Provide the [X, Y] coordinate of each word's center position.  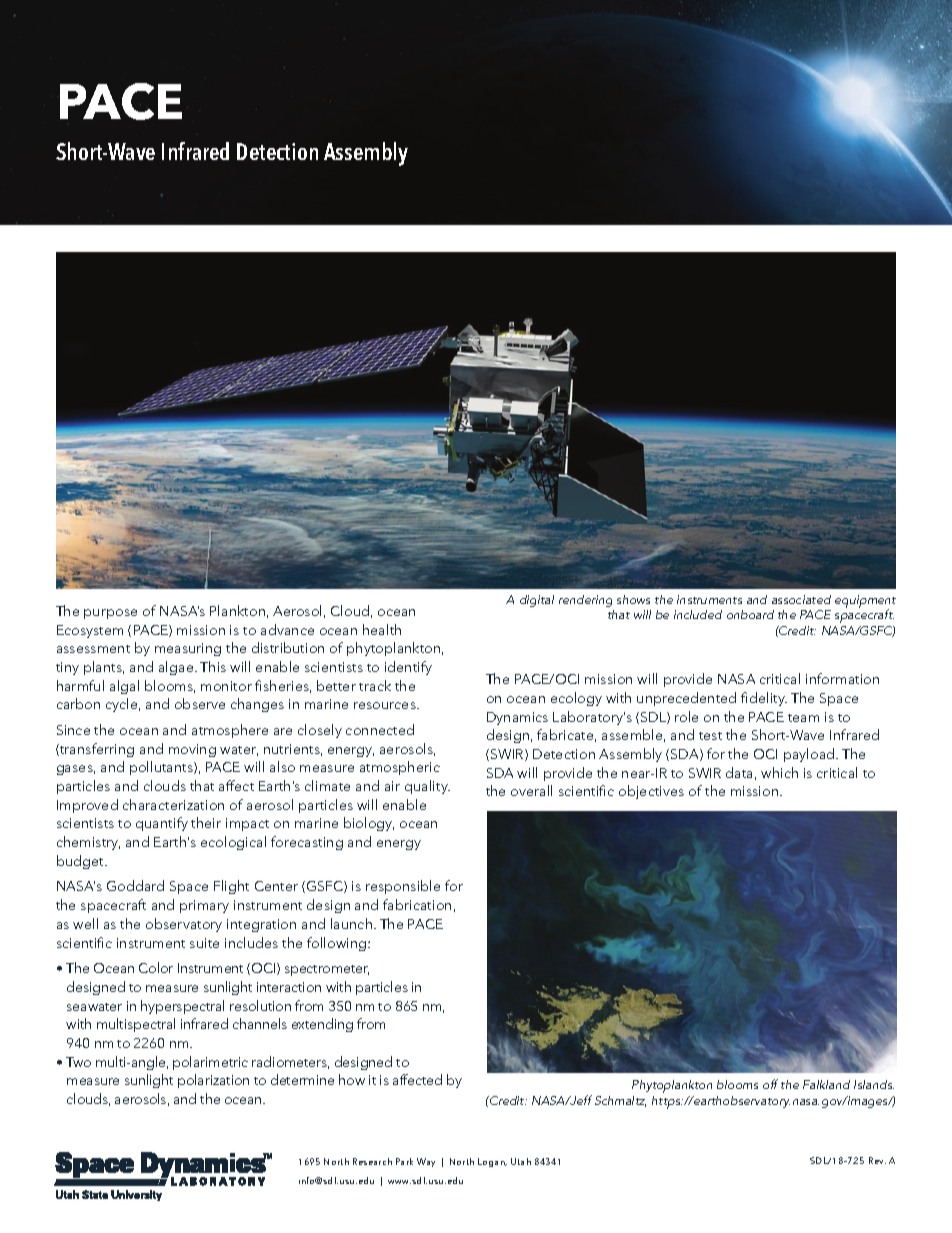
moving [192, 750]
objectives [651, 792]
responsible [403, 887]
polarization [213, 1081]
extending [322, 1025]
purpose [110, 614]
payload [810, 755]
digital [537, 601]
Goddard [135, 885]
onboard [750, 614]
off [770, 1084]
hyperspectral [182, 1007]
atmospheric [400, 768]
